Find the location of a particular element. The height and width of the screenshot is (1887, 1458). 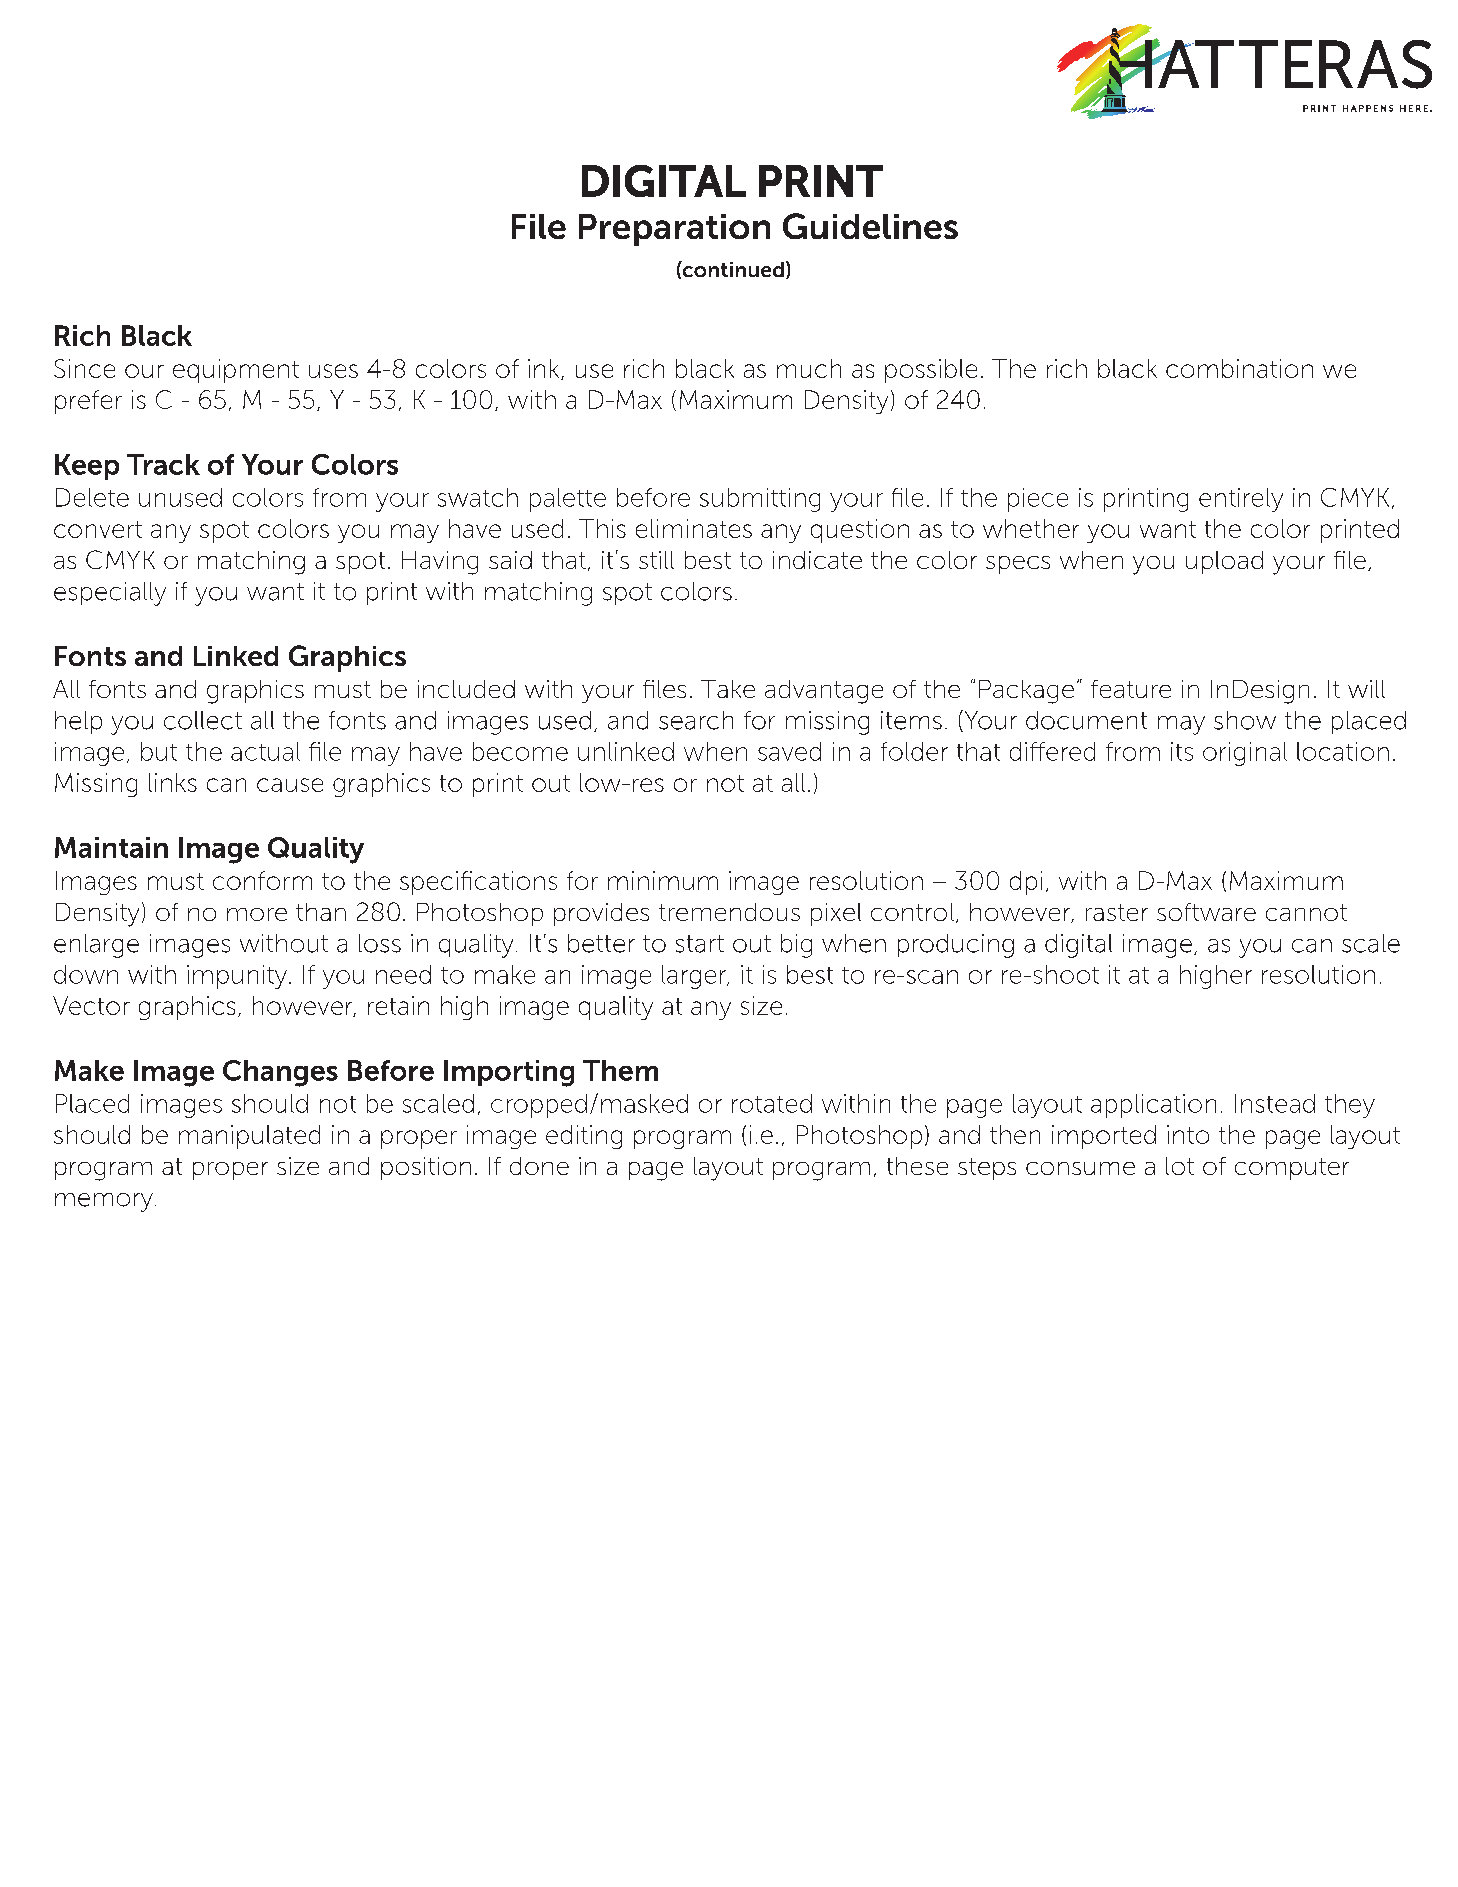

especially is located at coordinates (110, 594).
